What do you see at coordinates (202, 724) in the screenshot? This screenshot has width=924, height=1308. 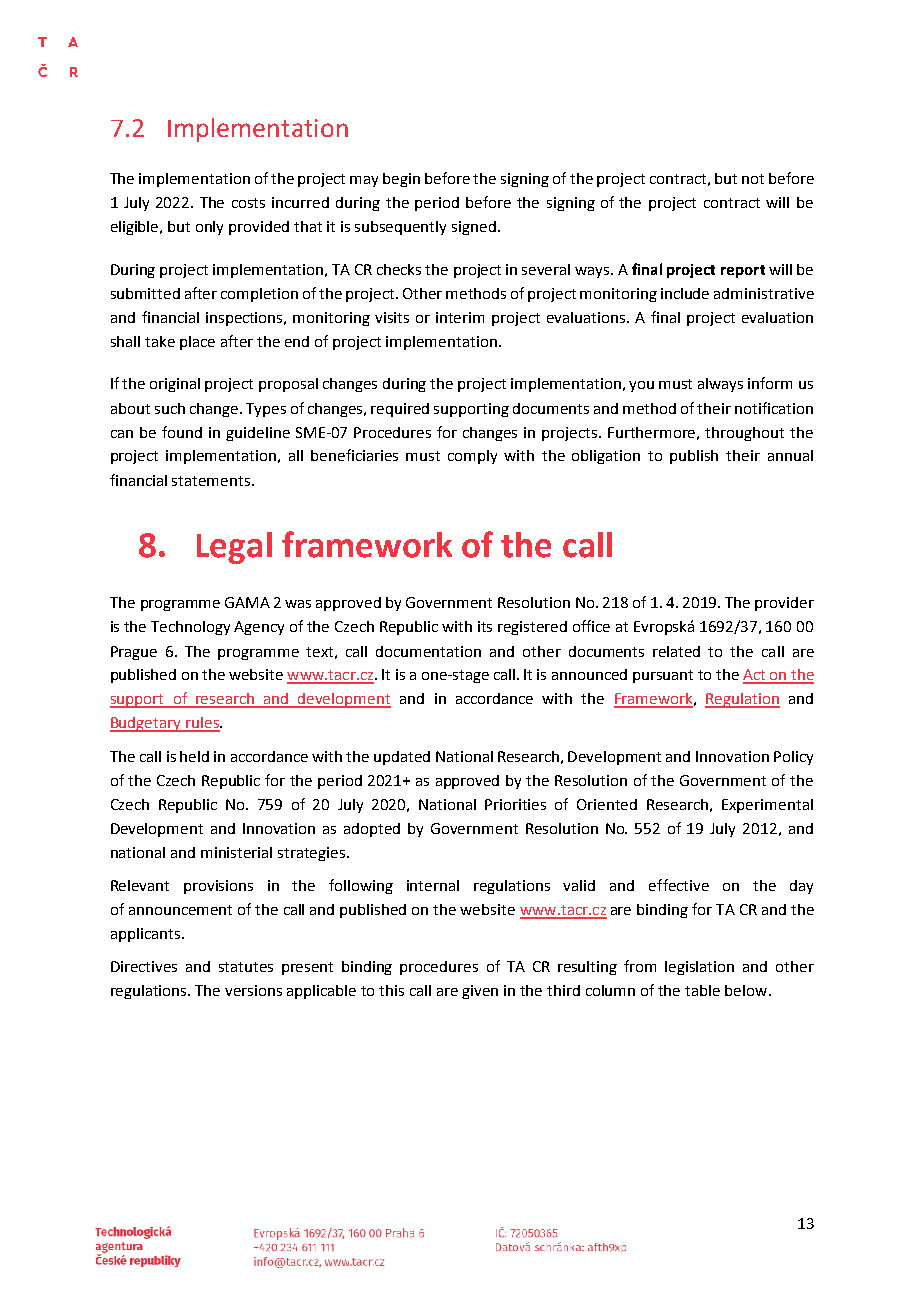 I see `rules` at bounding box center [202, 724].
